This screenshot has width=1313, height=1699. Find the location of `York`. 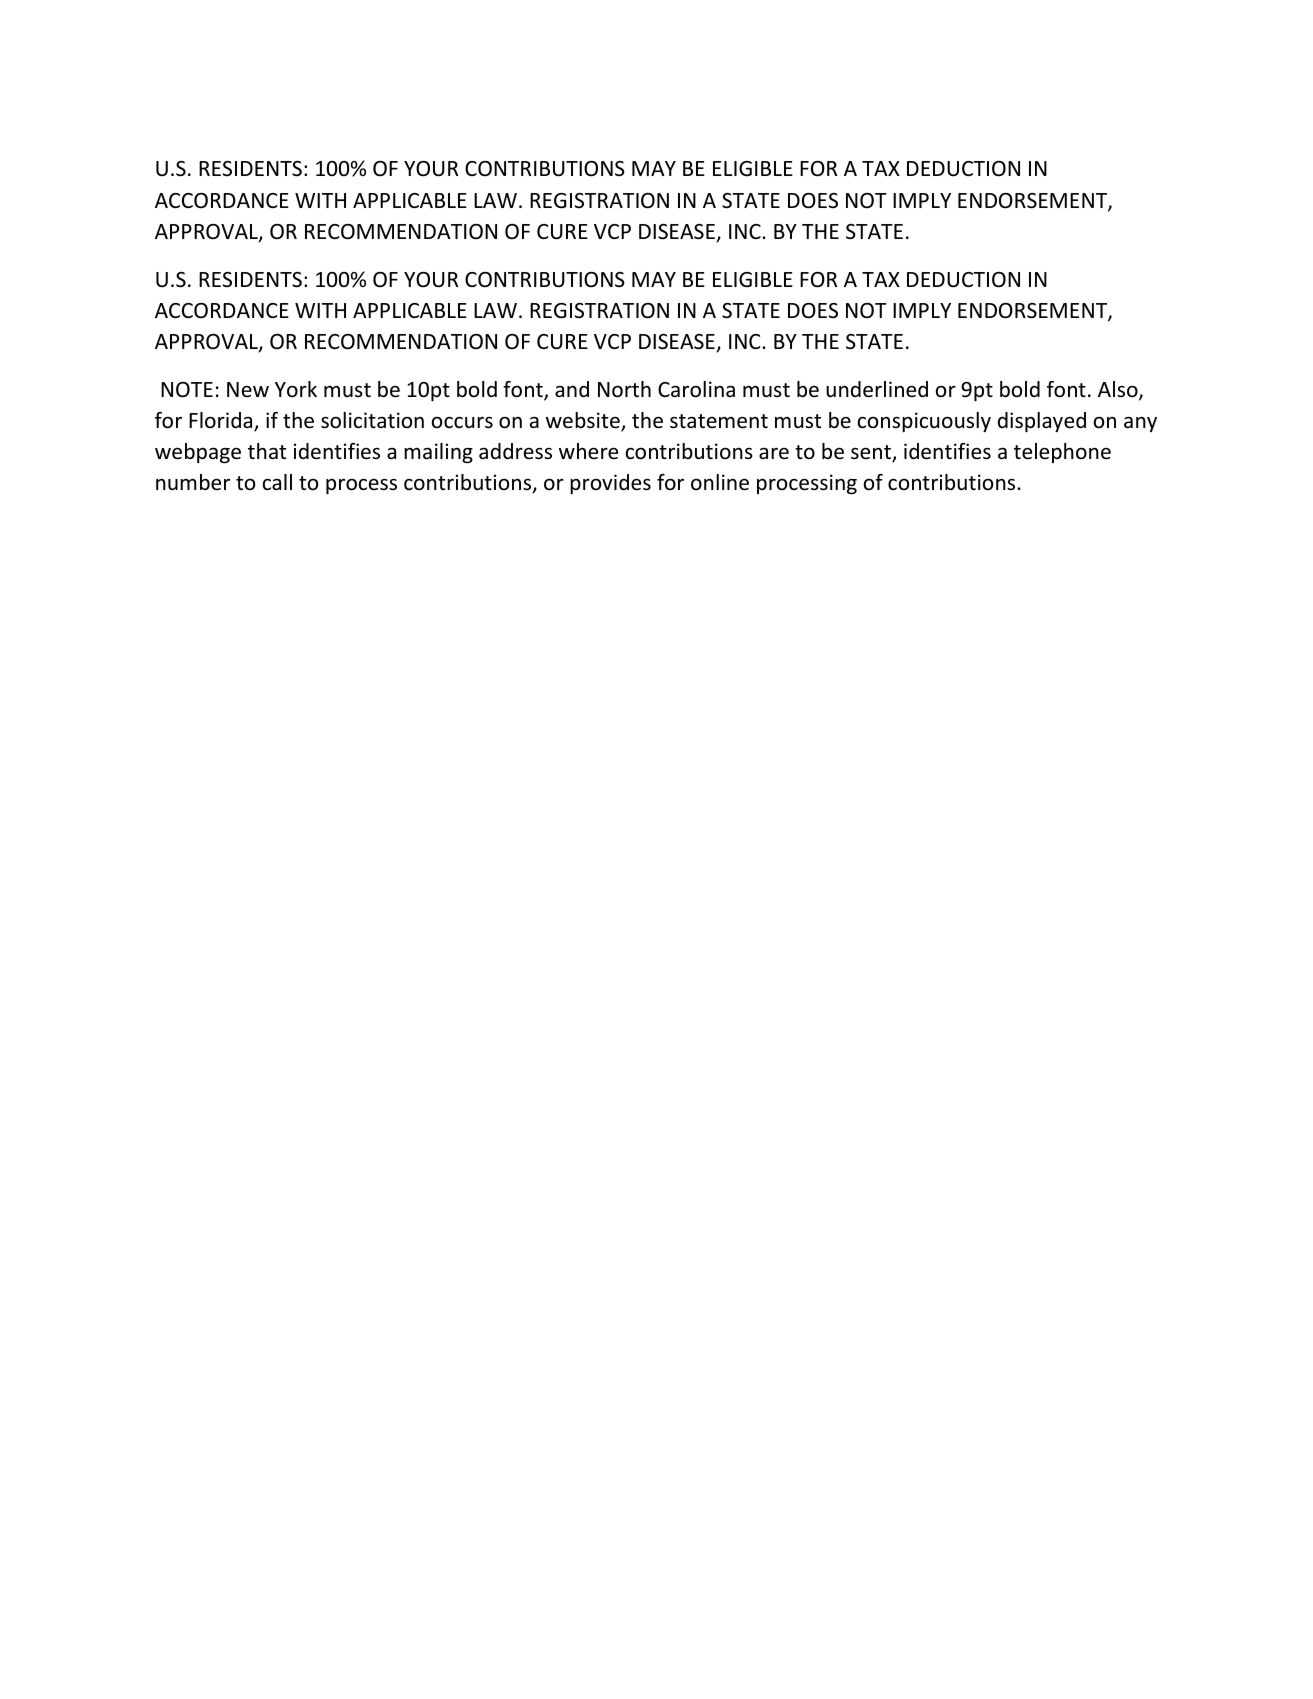

York is located at coordinates (296, 389).
